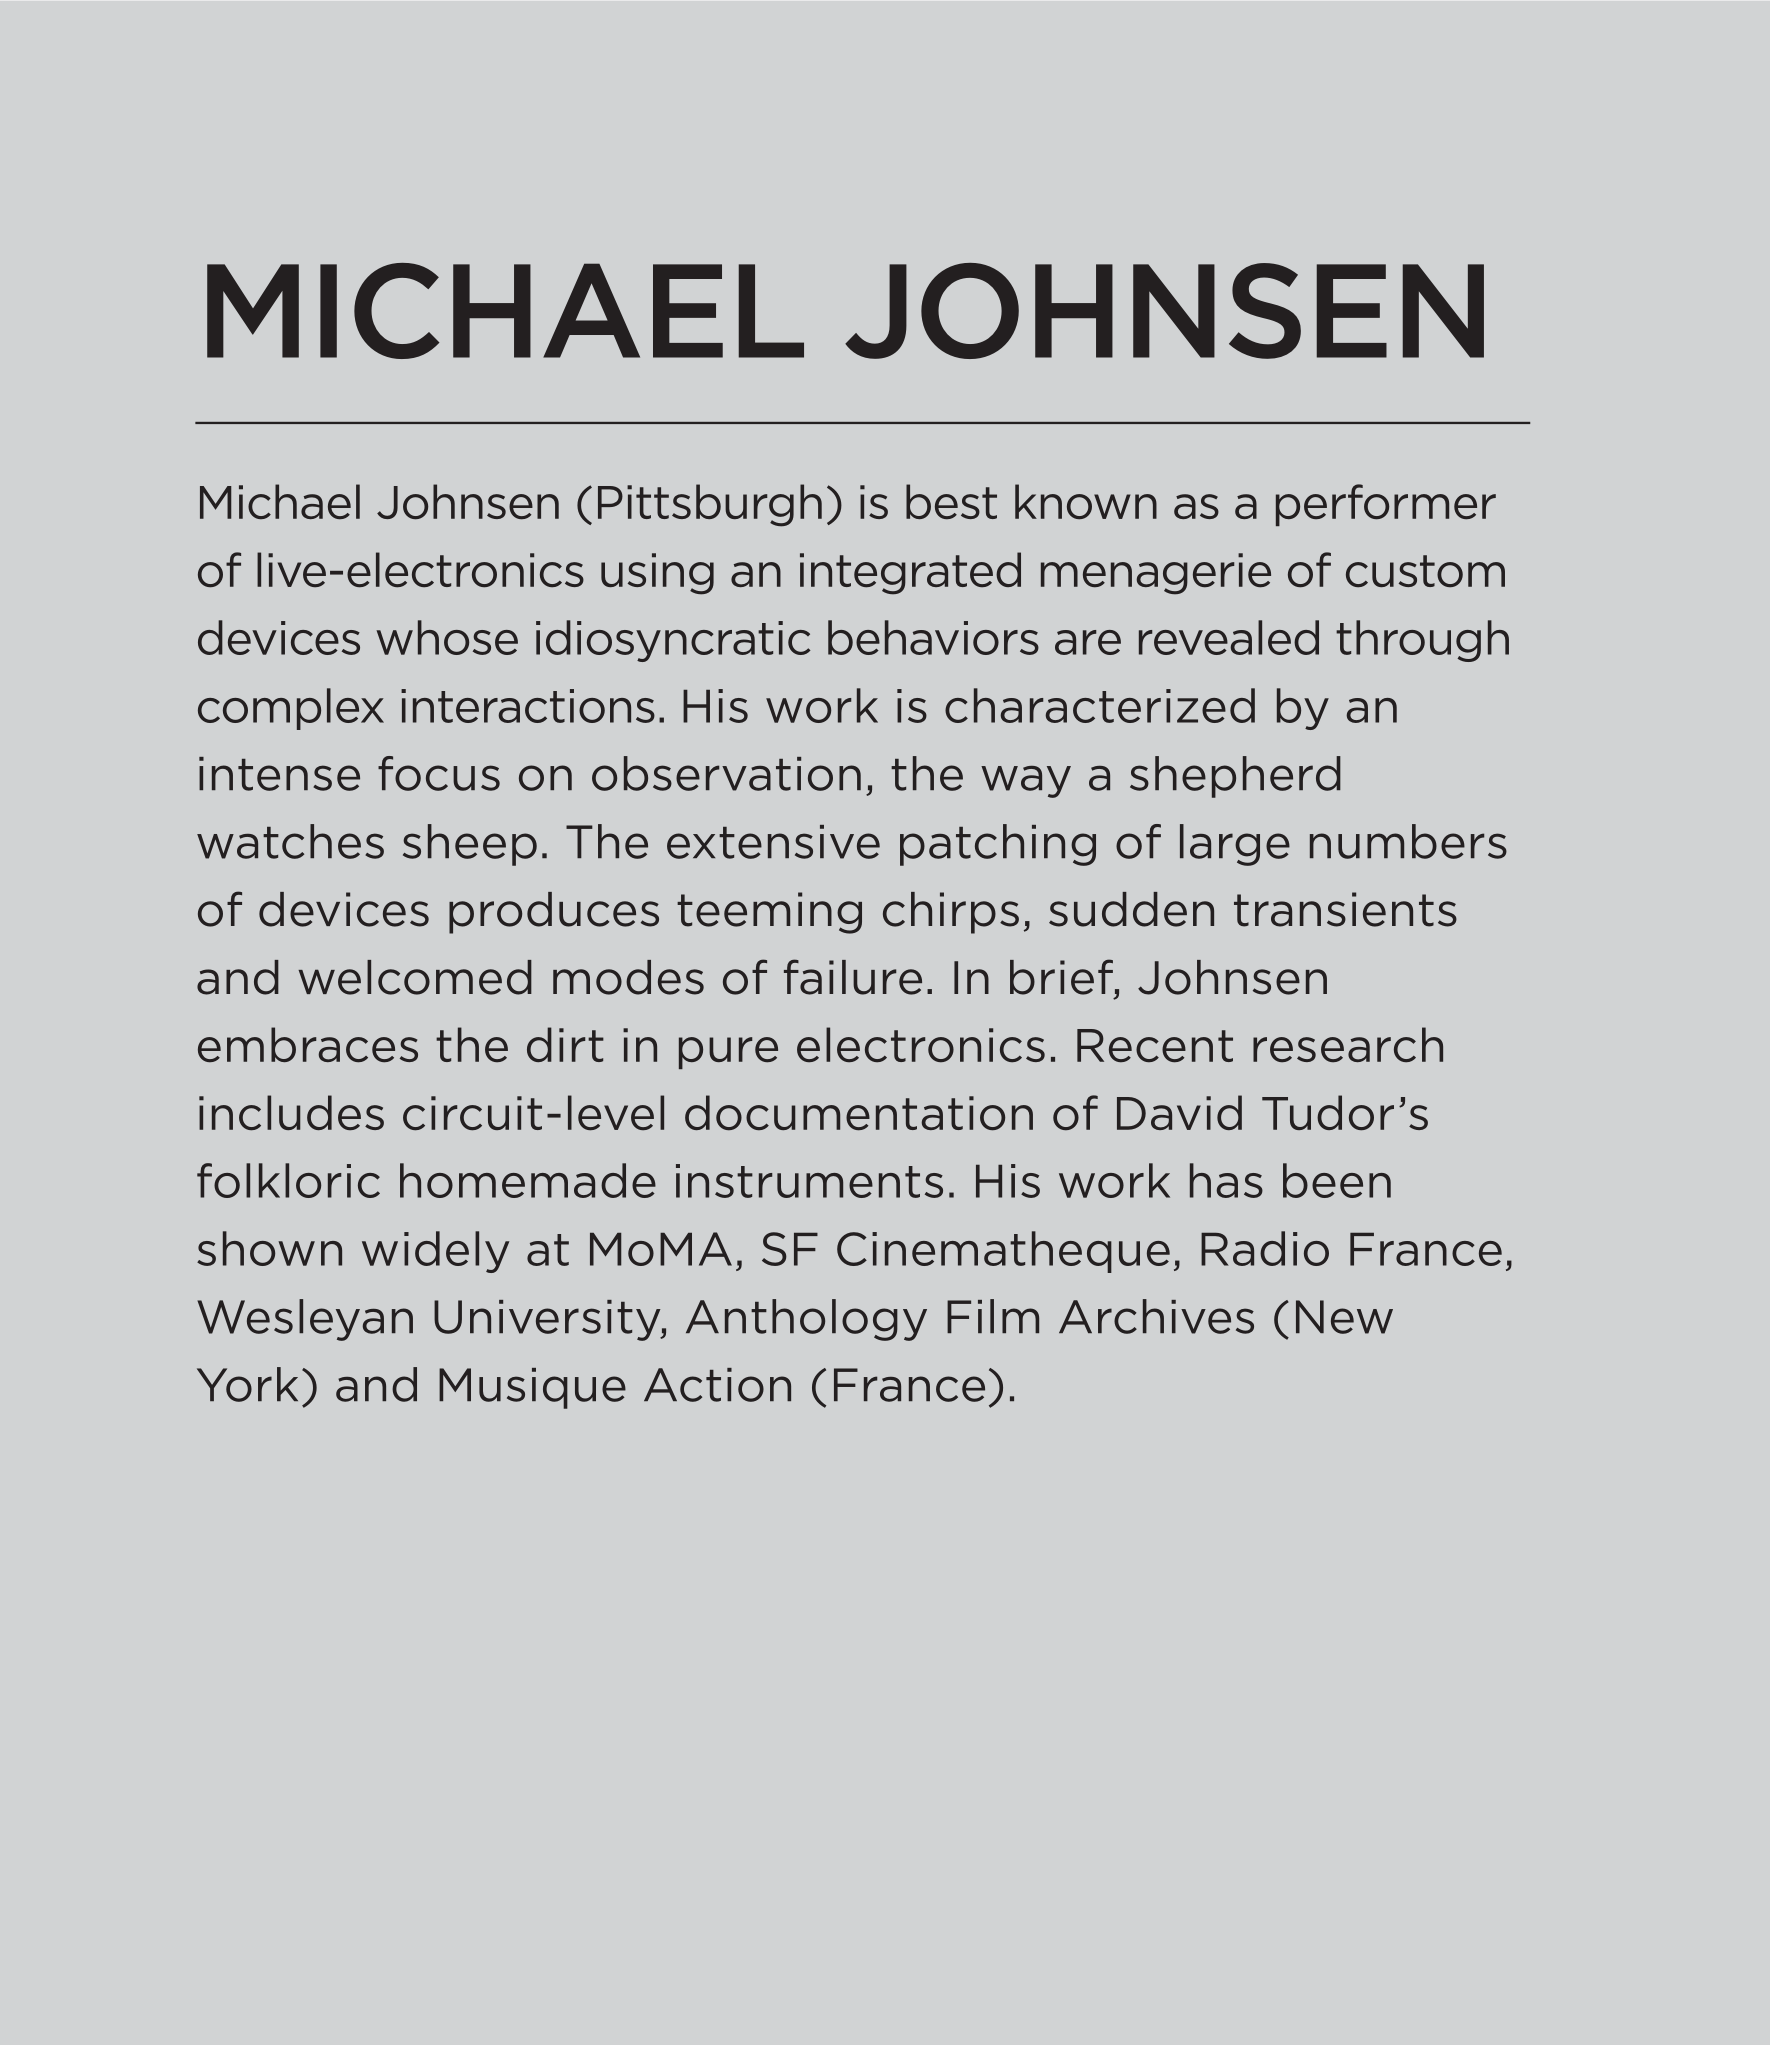 Image resolution: width=1770 pixels, height=2045 pixels. Describe the element at coordinates (1386, 505) in the page. I see `performer` at that location.
